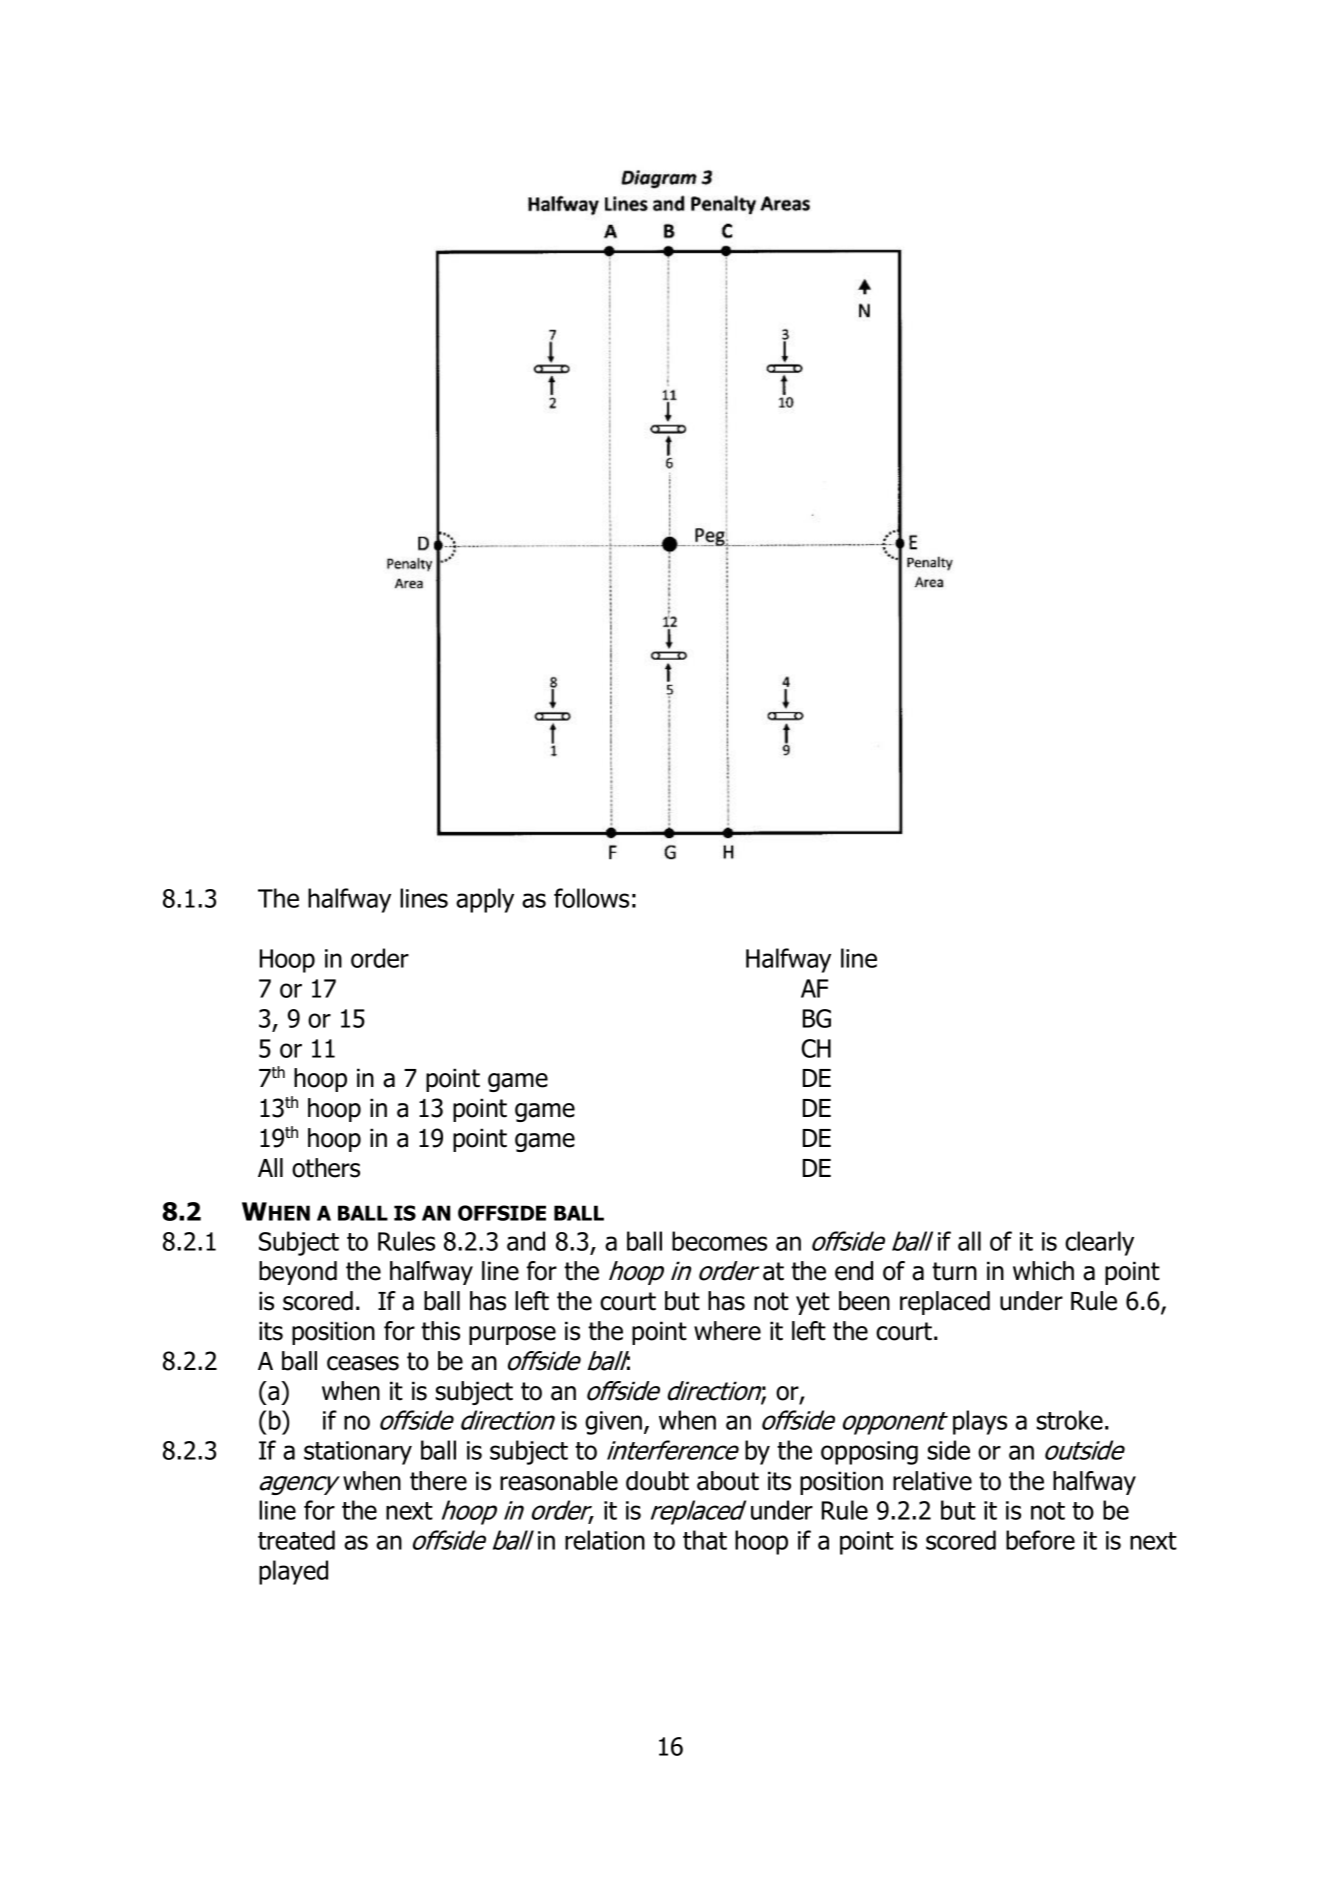  Describe the element at coordinates (719, 1241) in the screenshot. I see `becomes` at that location.
